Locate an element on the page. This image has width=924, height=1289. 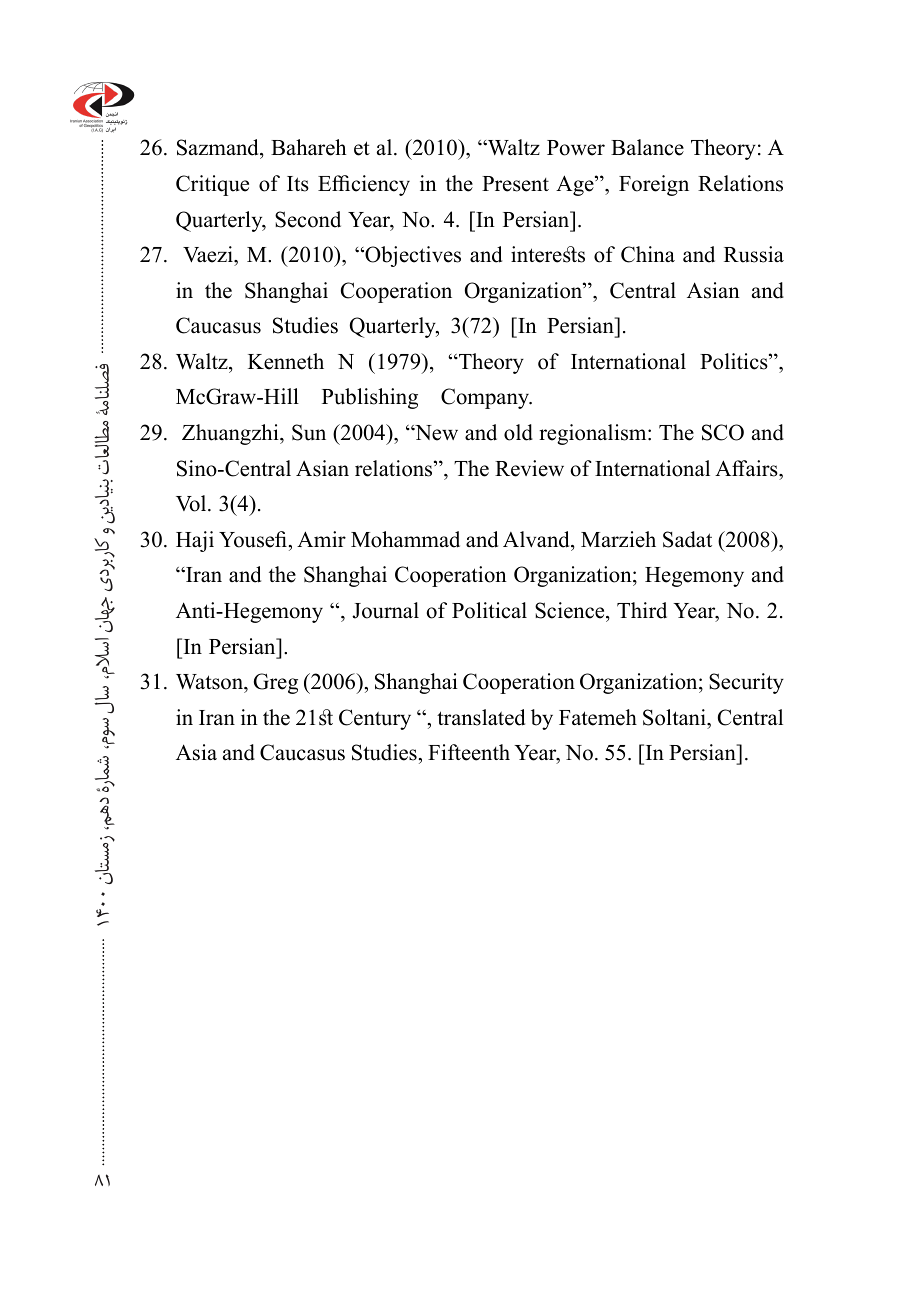
Fifteenth is located at coordinates (469, 752).
